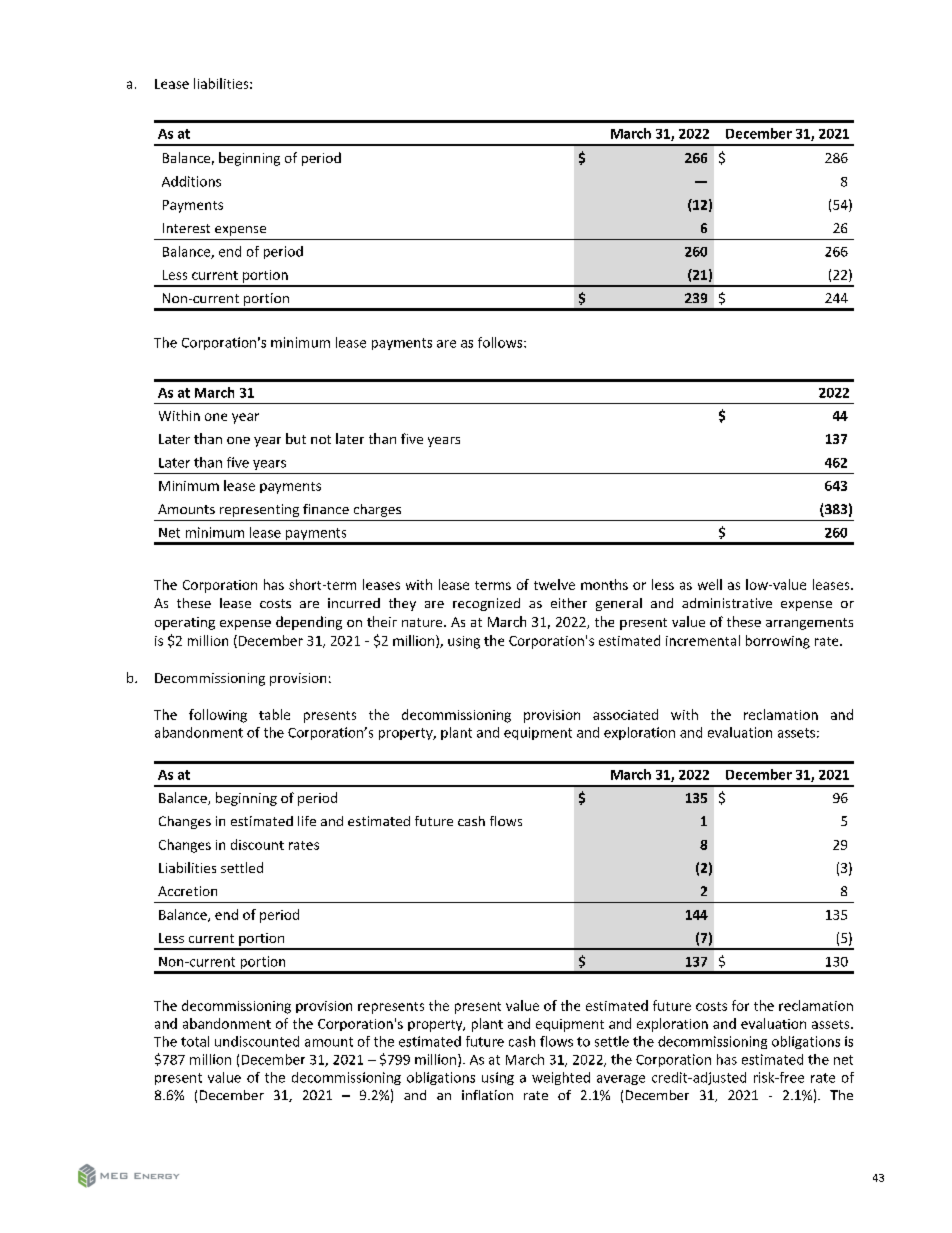  I want to click on for, so click(740, 1005).
